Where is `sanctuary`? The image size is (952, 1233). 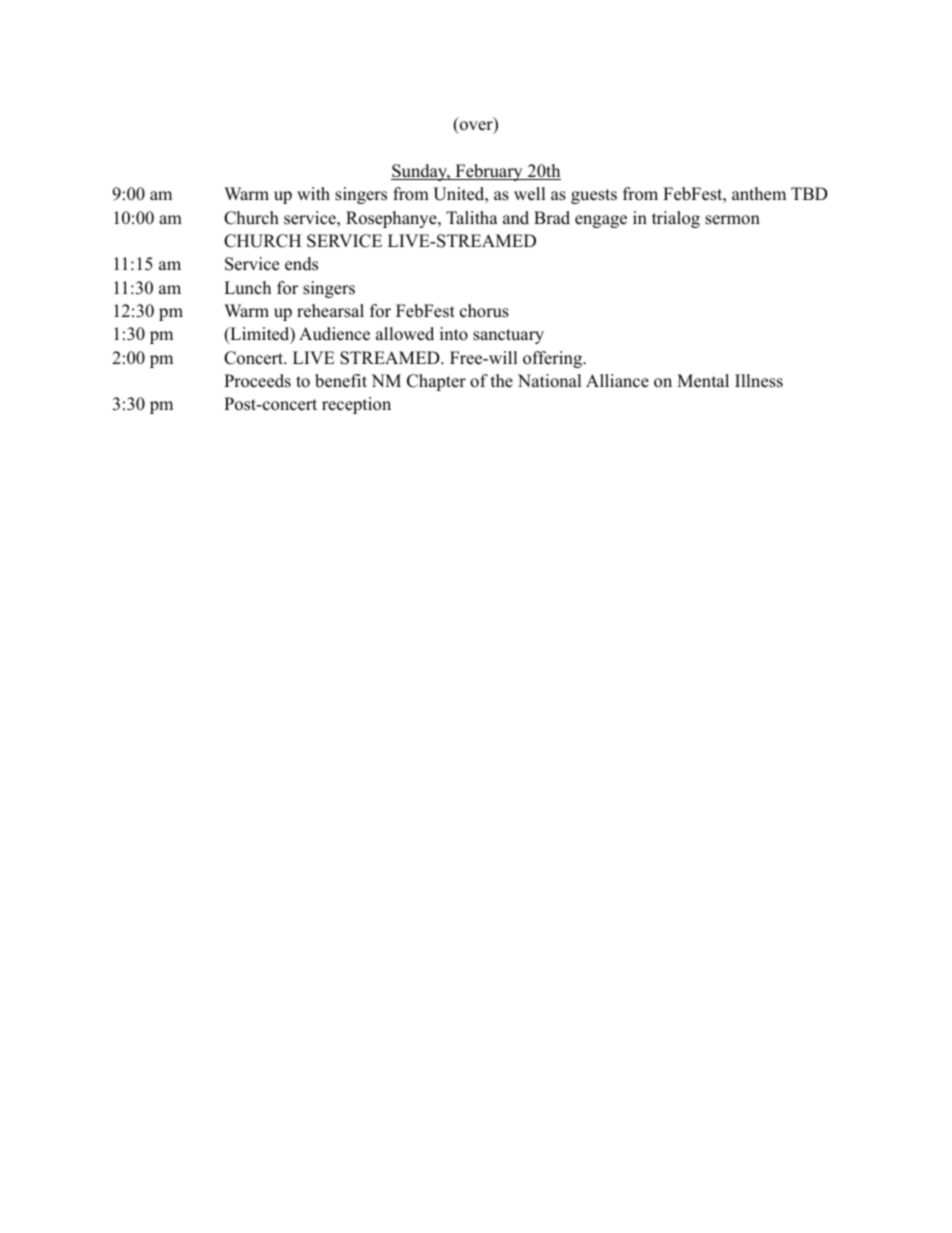
sanctuary is located at coordinates (508, 336).
